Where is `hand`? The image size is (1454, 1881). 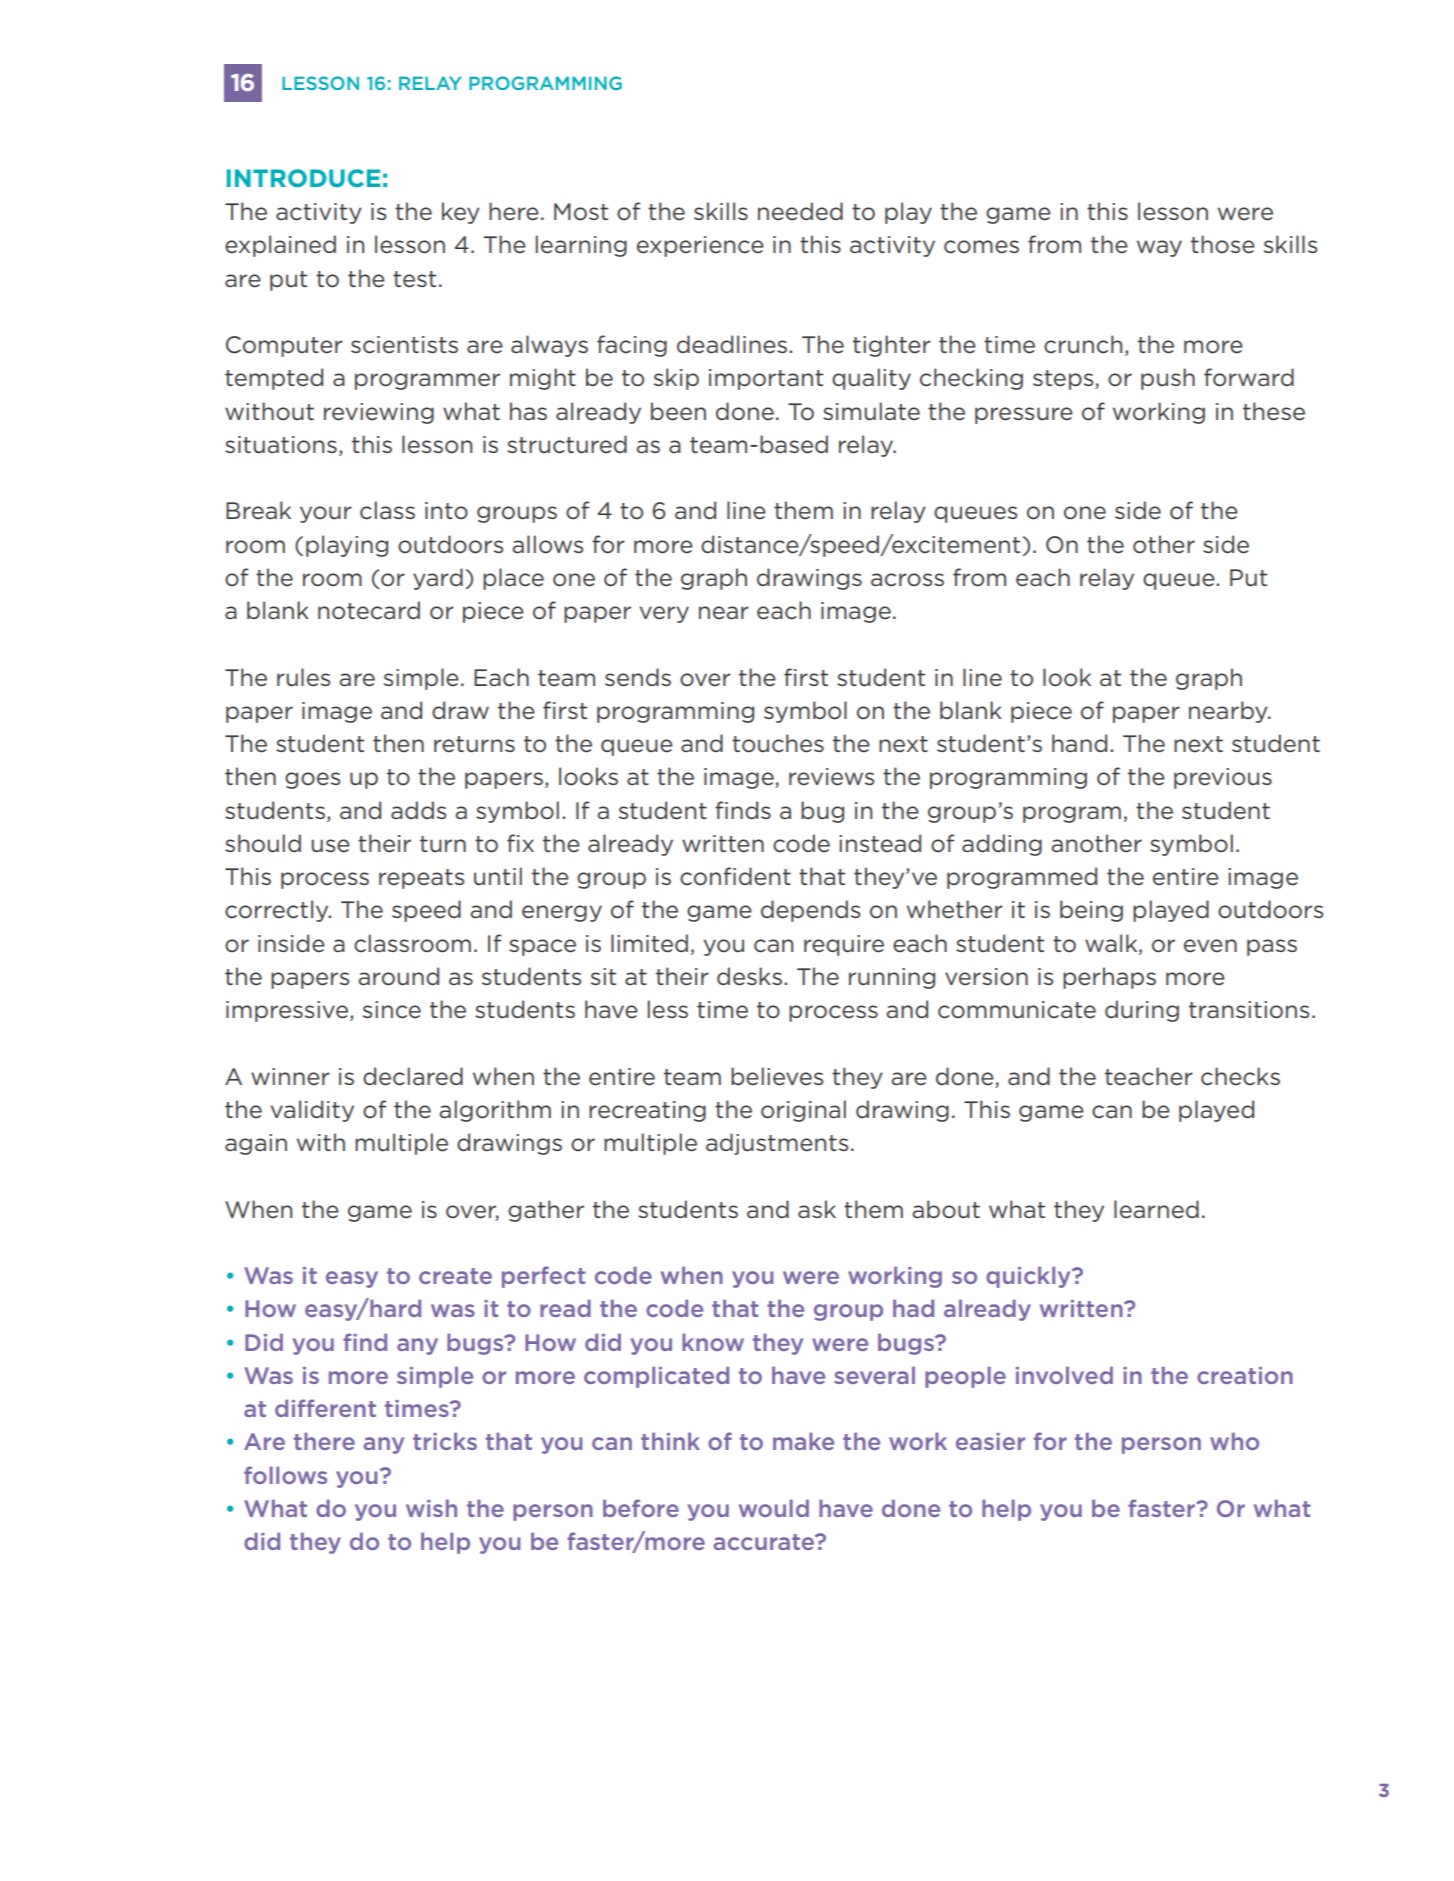
hand is located at coordinates (1079, 743).
